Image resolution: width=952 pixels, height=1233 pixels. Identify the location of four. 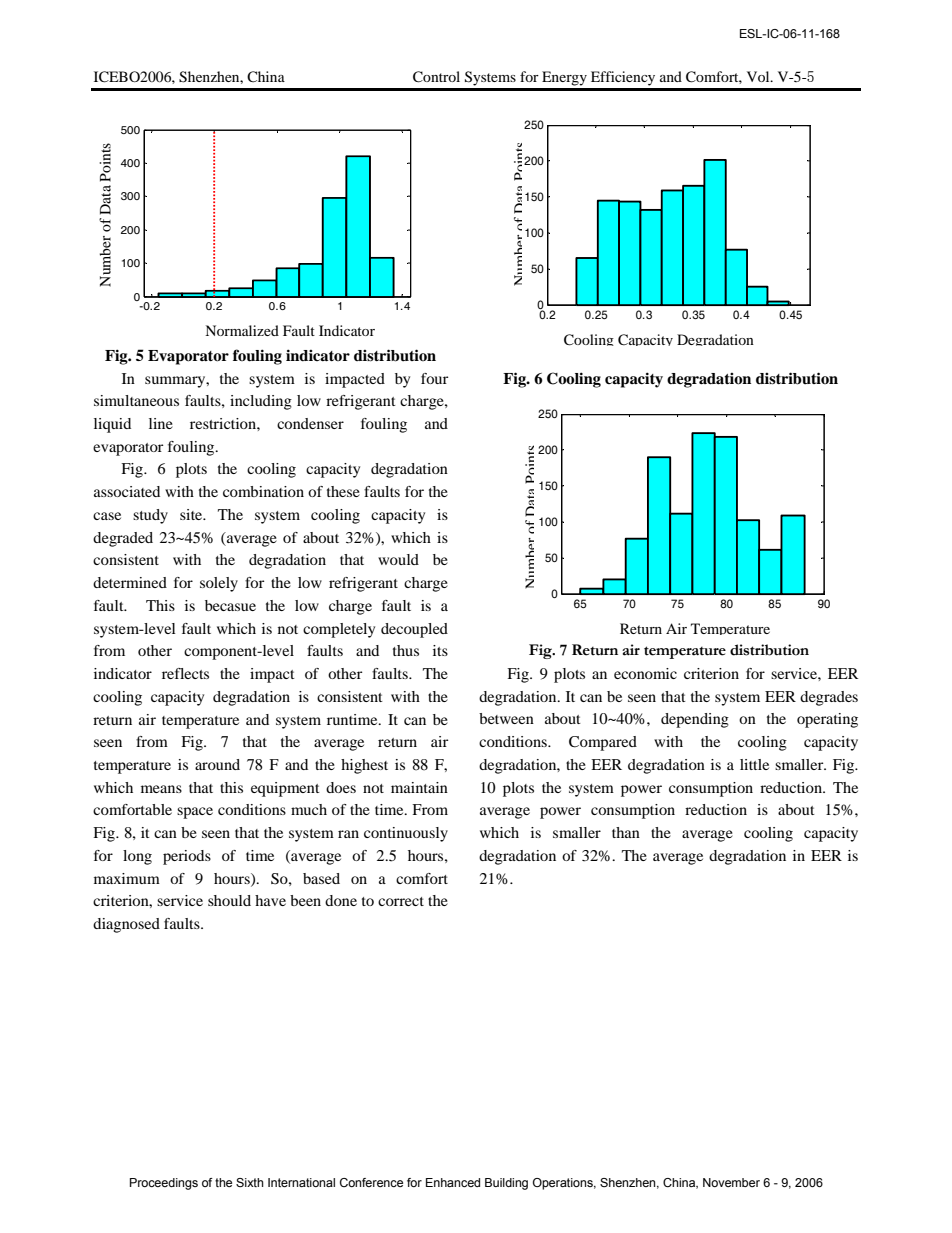
(434, 378).
